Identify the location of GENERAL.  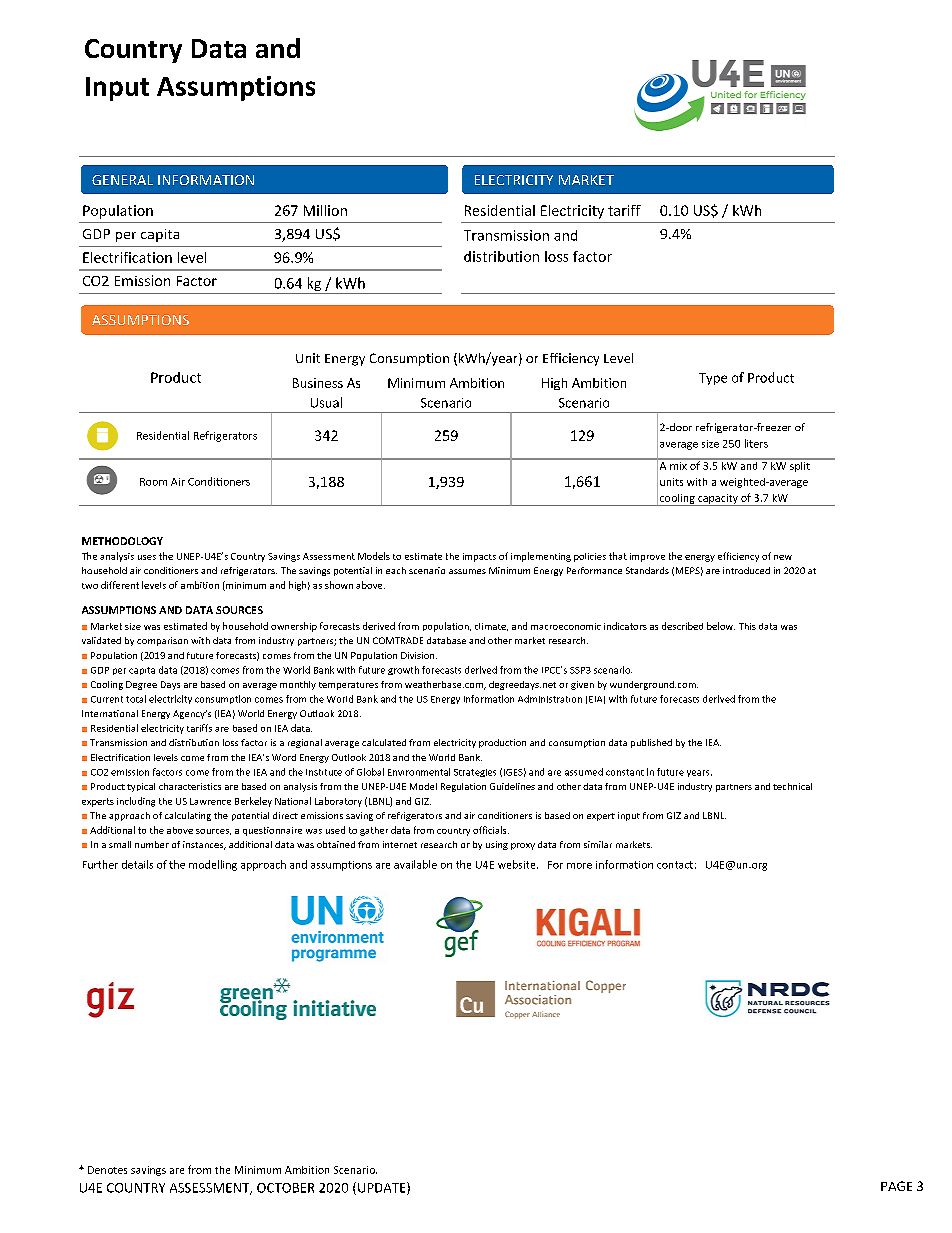
(122, 180).
